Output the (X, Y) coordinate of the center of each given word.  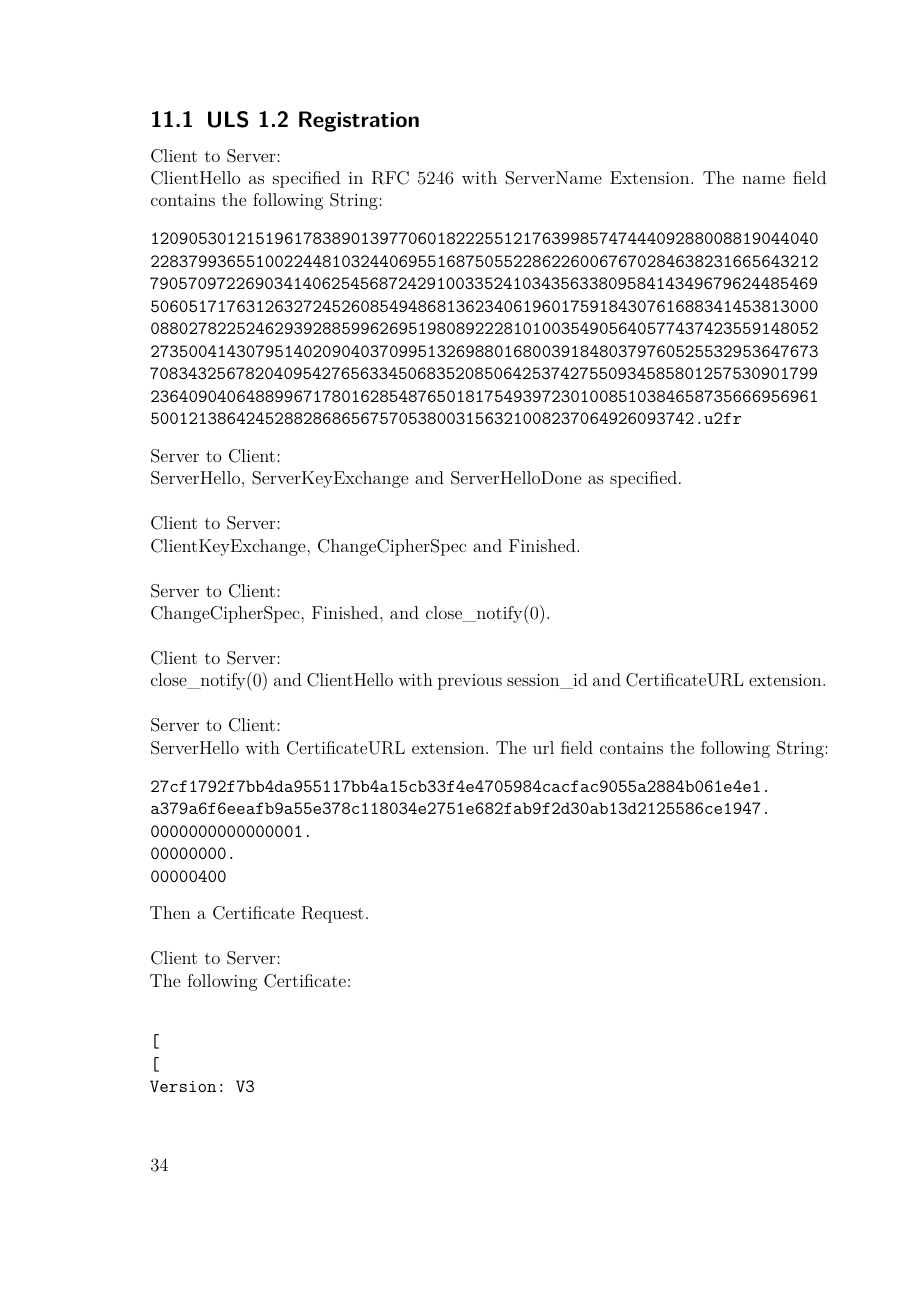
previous (470, 682)
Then (170, 912)
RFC (390, 178)
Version (183, 1086)
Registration (359, 121)
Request (333, 914)
